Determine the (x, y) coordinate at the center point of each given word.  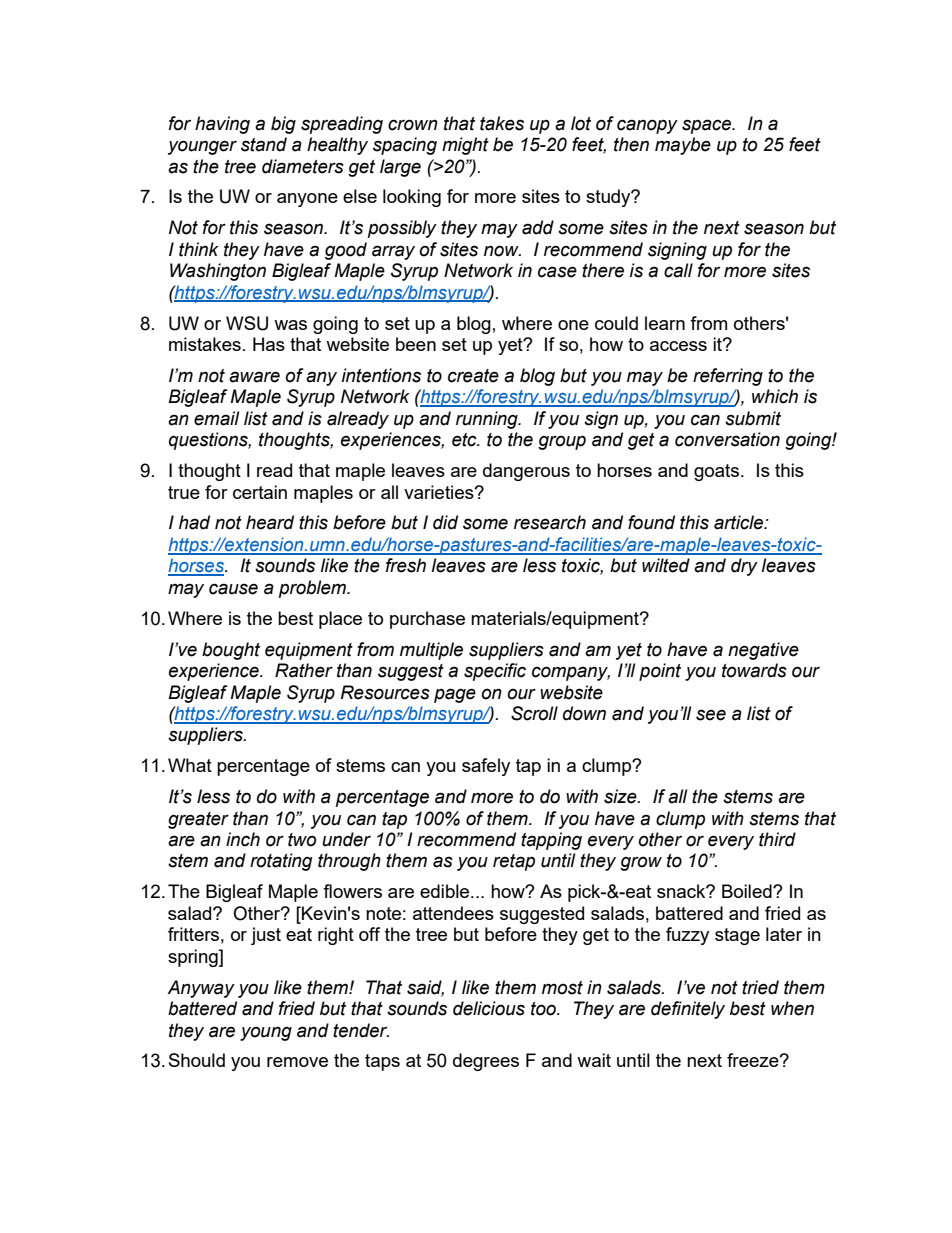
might (465, 146)
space (708, 126)
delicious (489, 1008)
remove (297, 1062)
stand (264, 144)
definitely (688, 1010)
